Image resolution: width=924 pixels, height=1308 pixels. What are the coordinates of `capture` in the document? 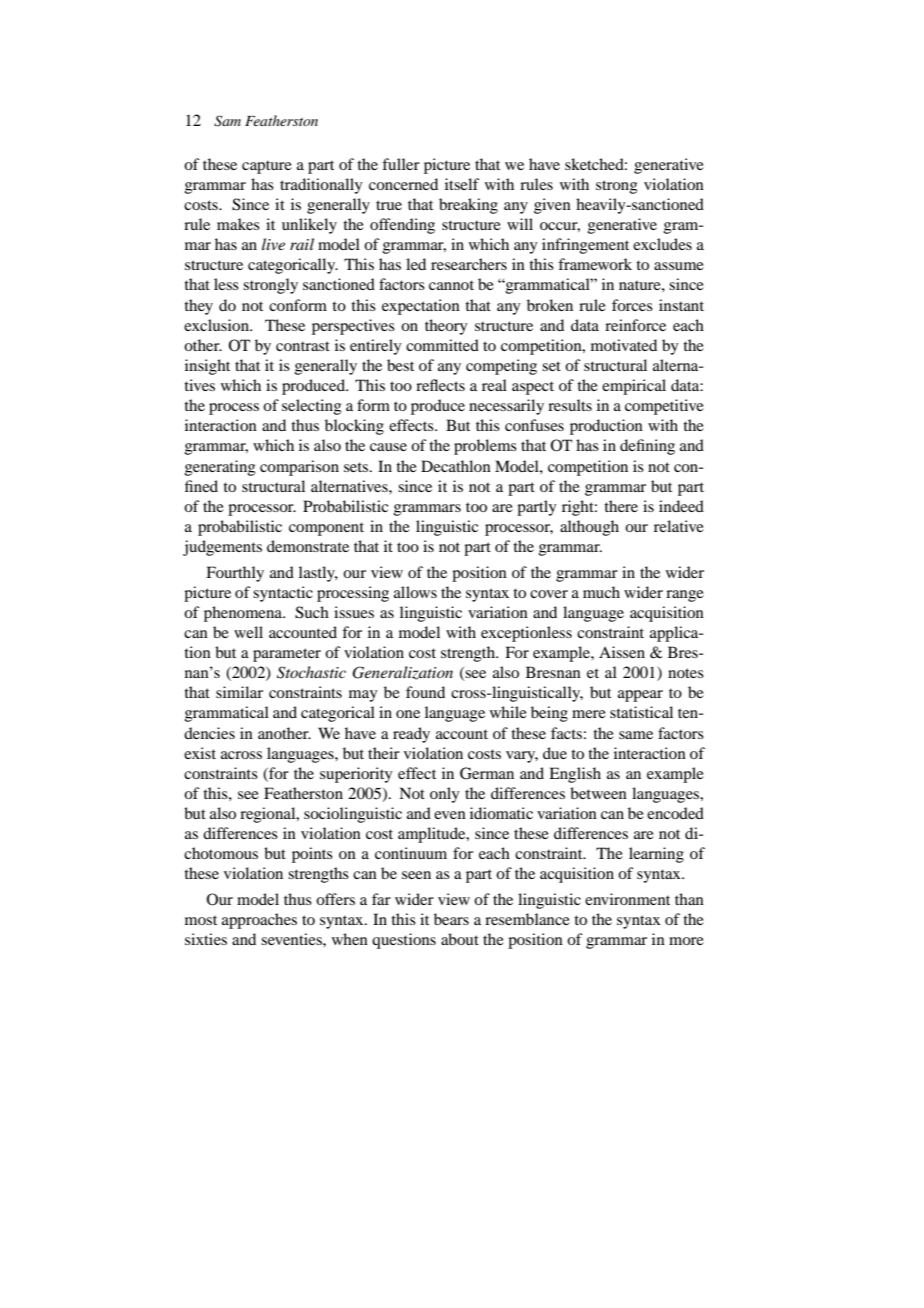 It's located at (267, 167).
